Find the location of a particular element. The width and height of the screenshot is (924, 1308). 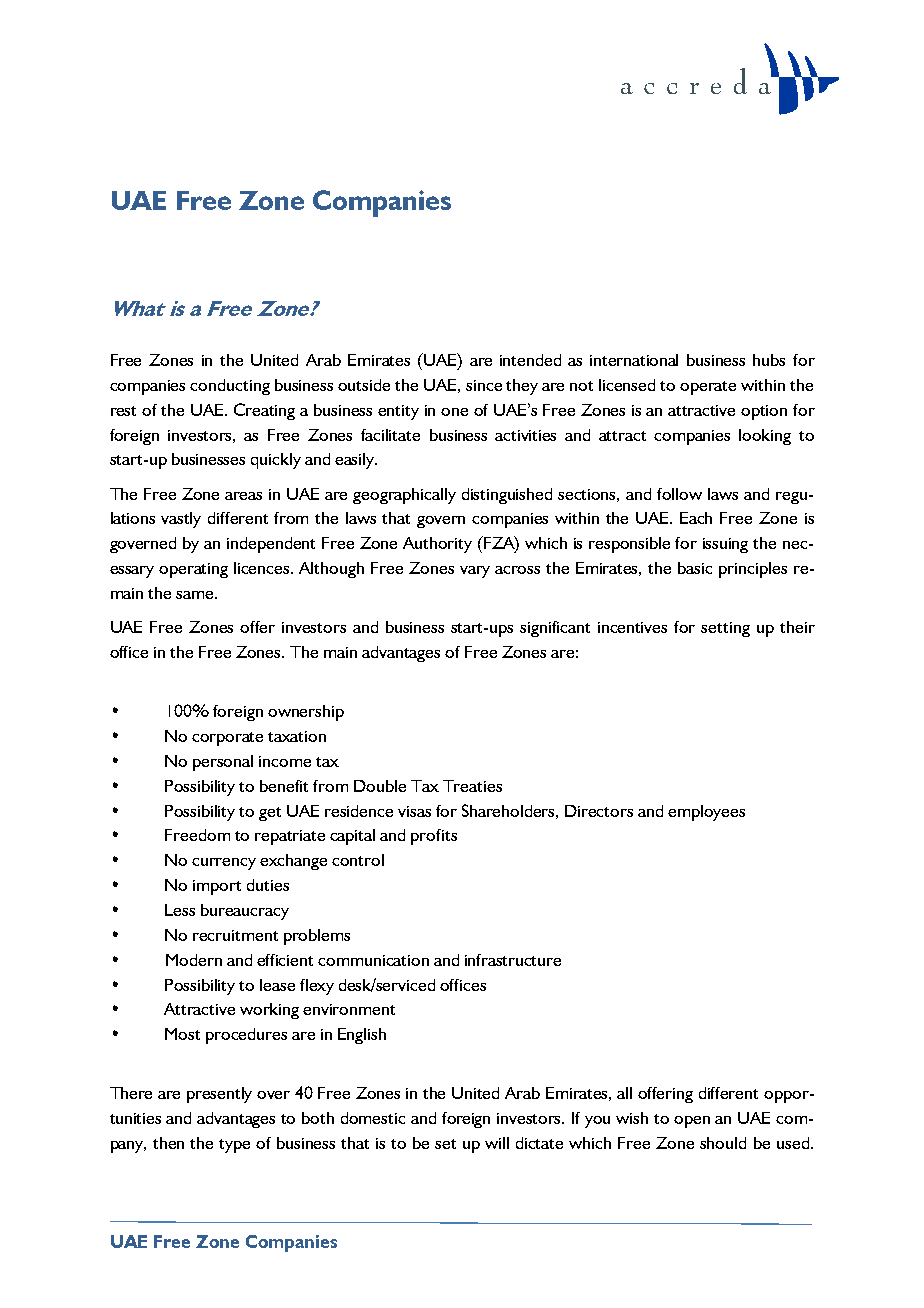

profits is located at coordinates (434, 837).
